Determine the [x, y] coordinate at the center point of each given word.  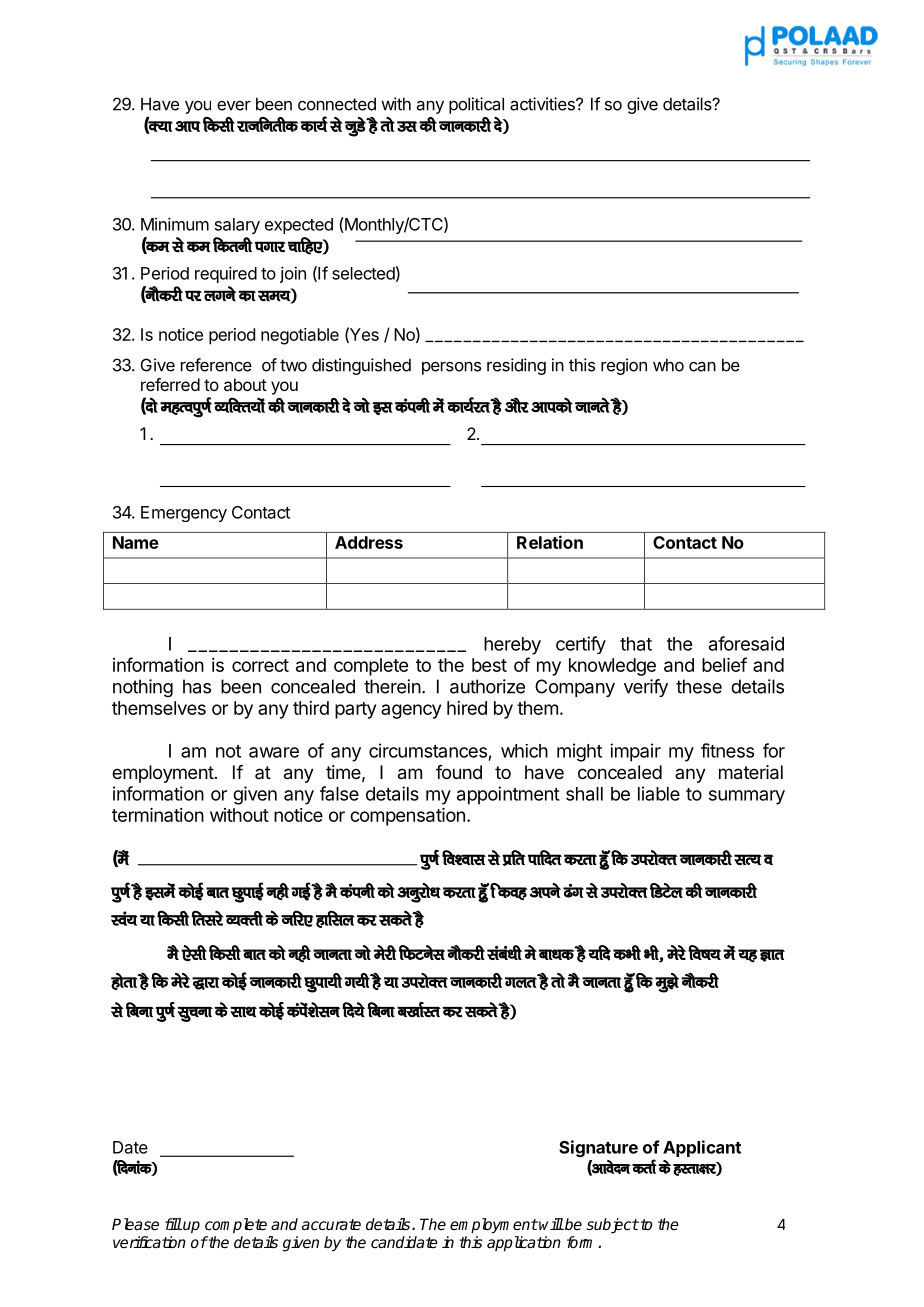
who [668, 365]
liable [659, 793]
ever [234, 106]
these [699, 686]
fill [173, 1224]
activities [543, 104]
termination [158, 815]
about [245, 384]
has [197, 686]
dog [512, 893]
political [476, 105]
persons [451, 368]
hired [467, 708]
